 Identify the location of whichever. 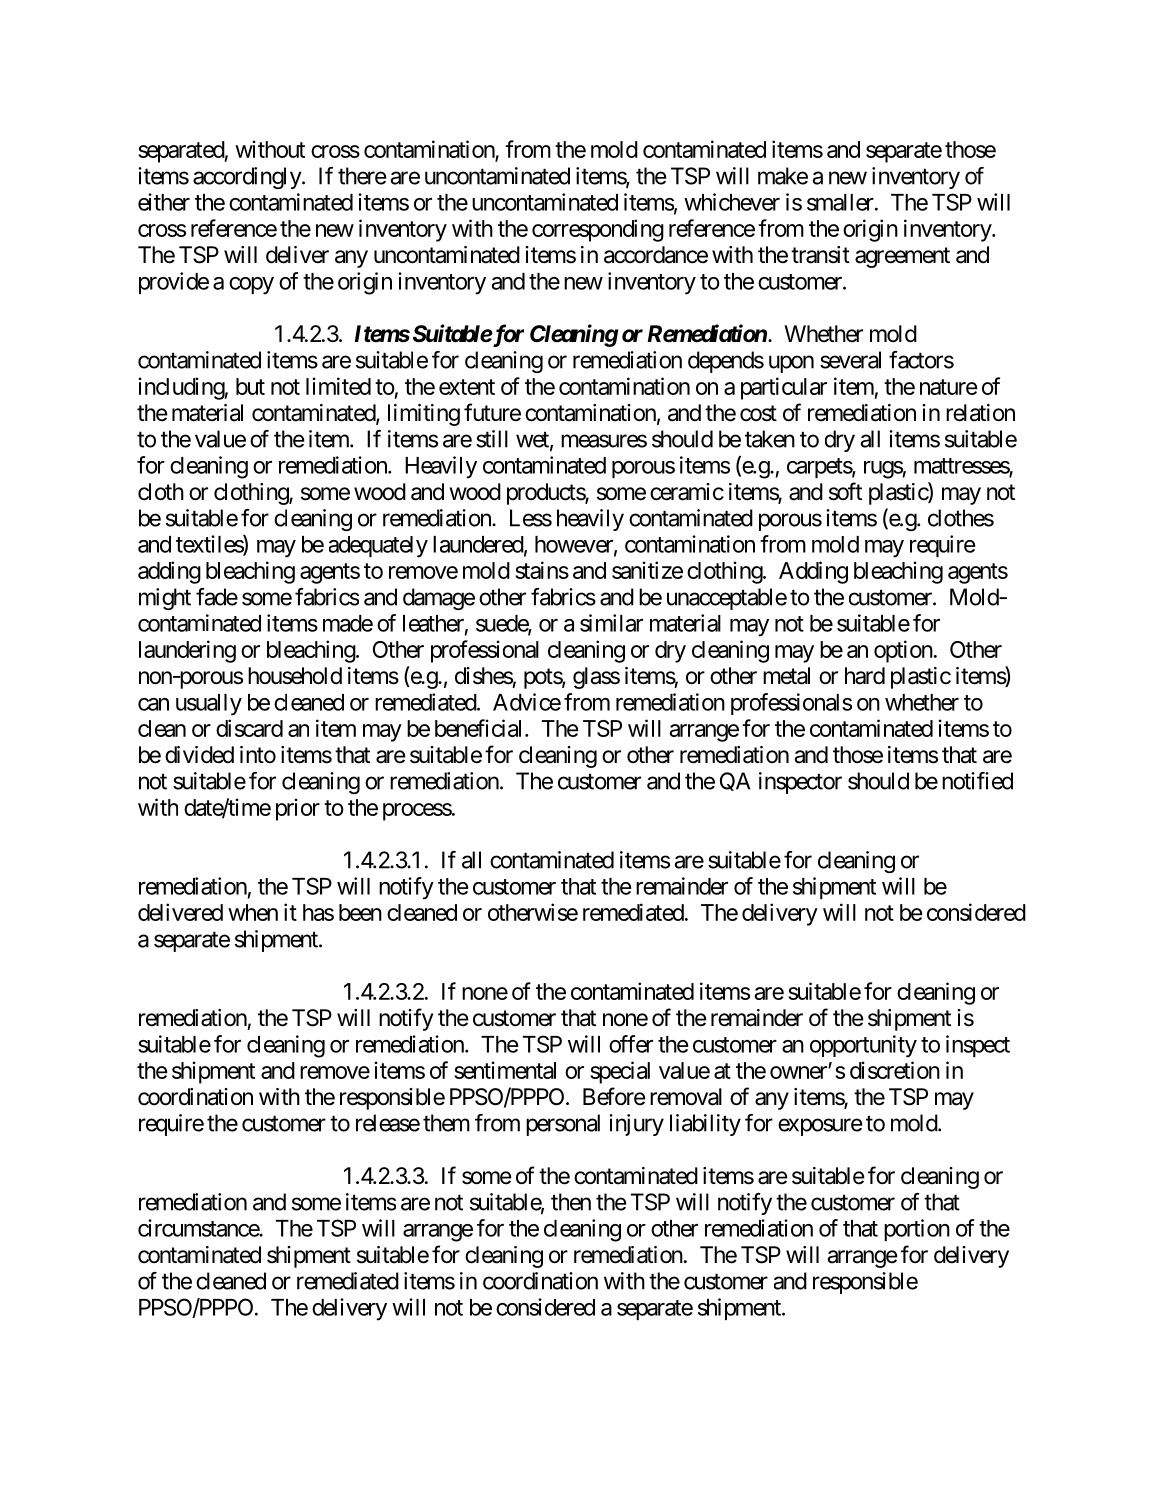
(732, 202).
